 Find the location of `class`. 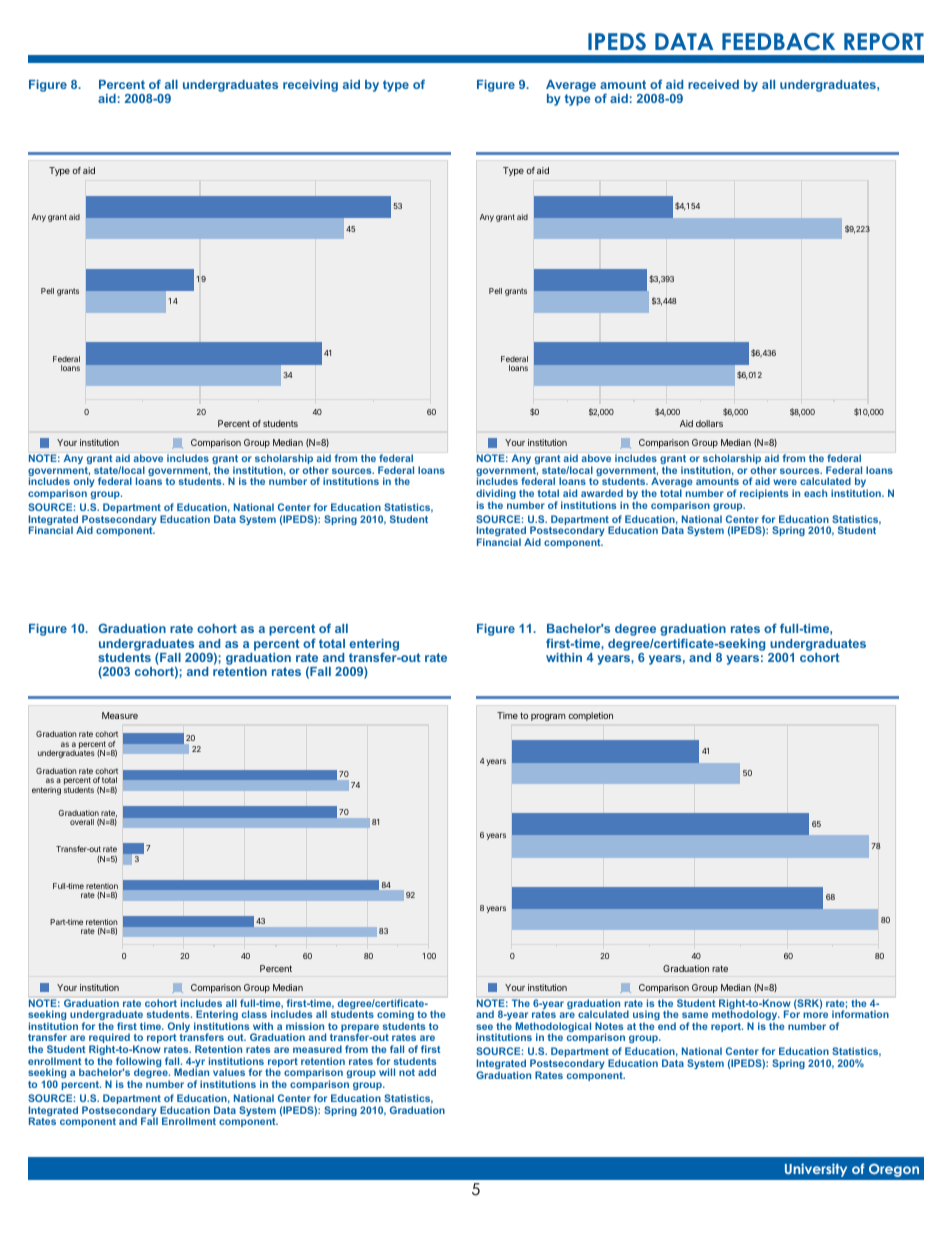

class is located at coordinates (254, 1014).
